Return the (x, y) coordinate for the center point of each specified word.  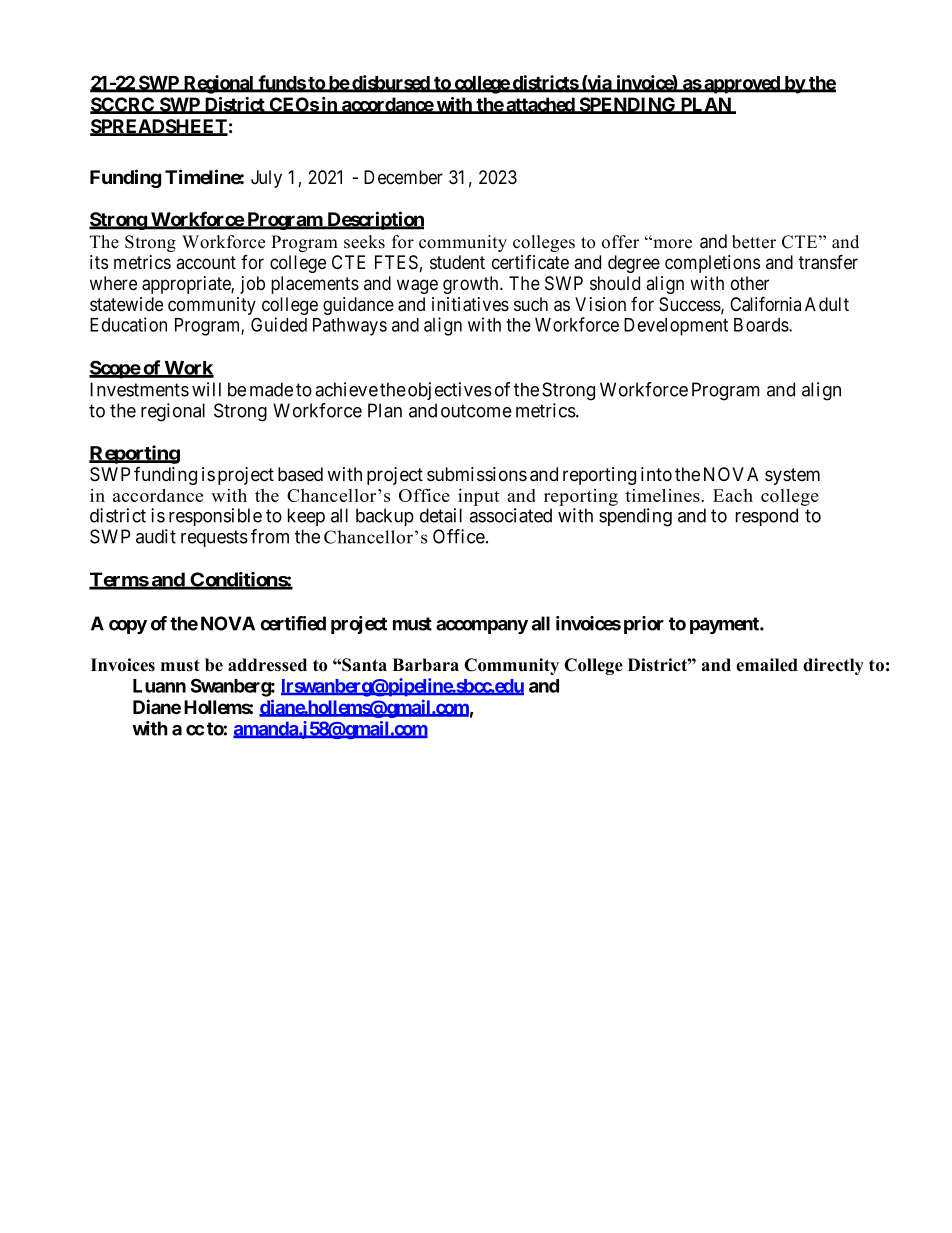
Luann (159, 686)
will (206, 389)
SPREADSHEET (159, 127)
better (754, 242)
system (792, 476)
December (403, 177)
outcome (476, 411)
